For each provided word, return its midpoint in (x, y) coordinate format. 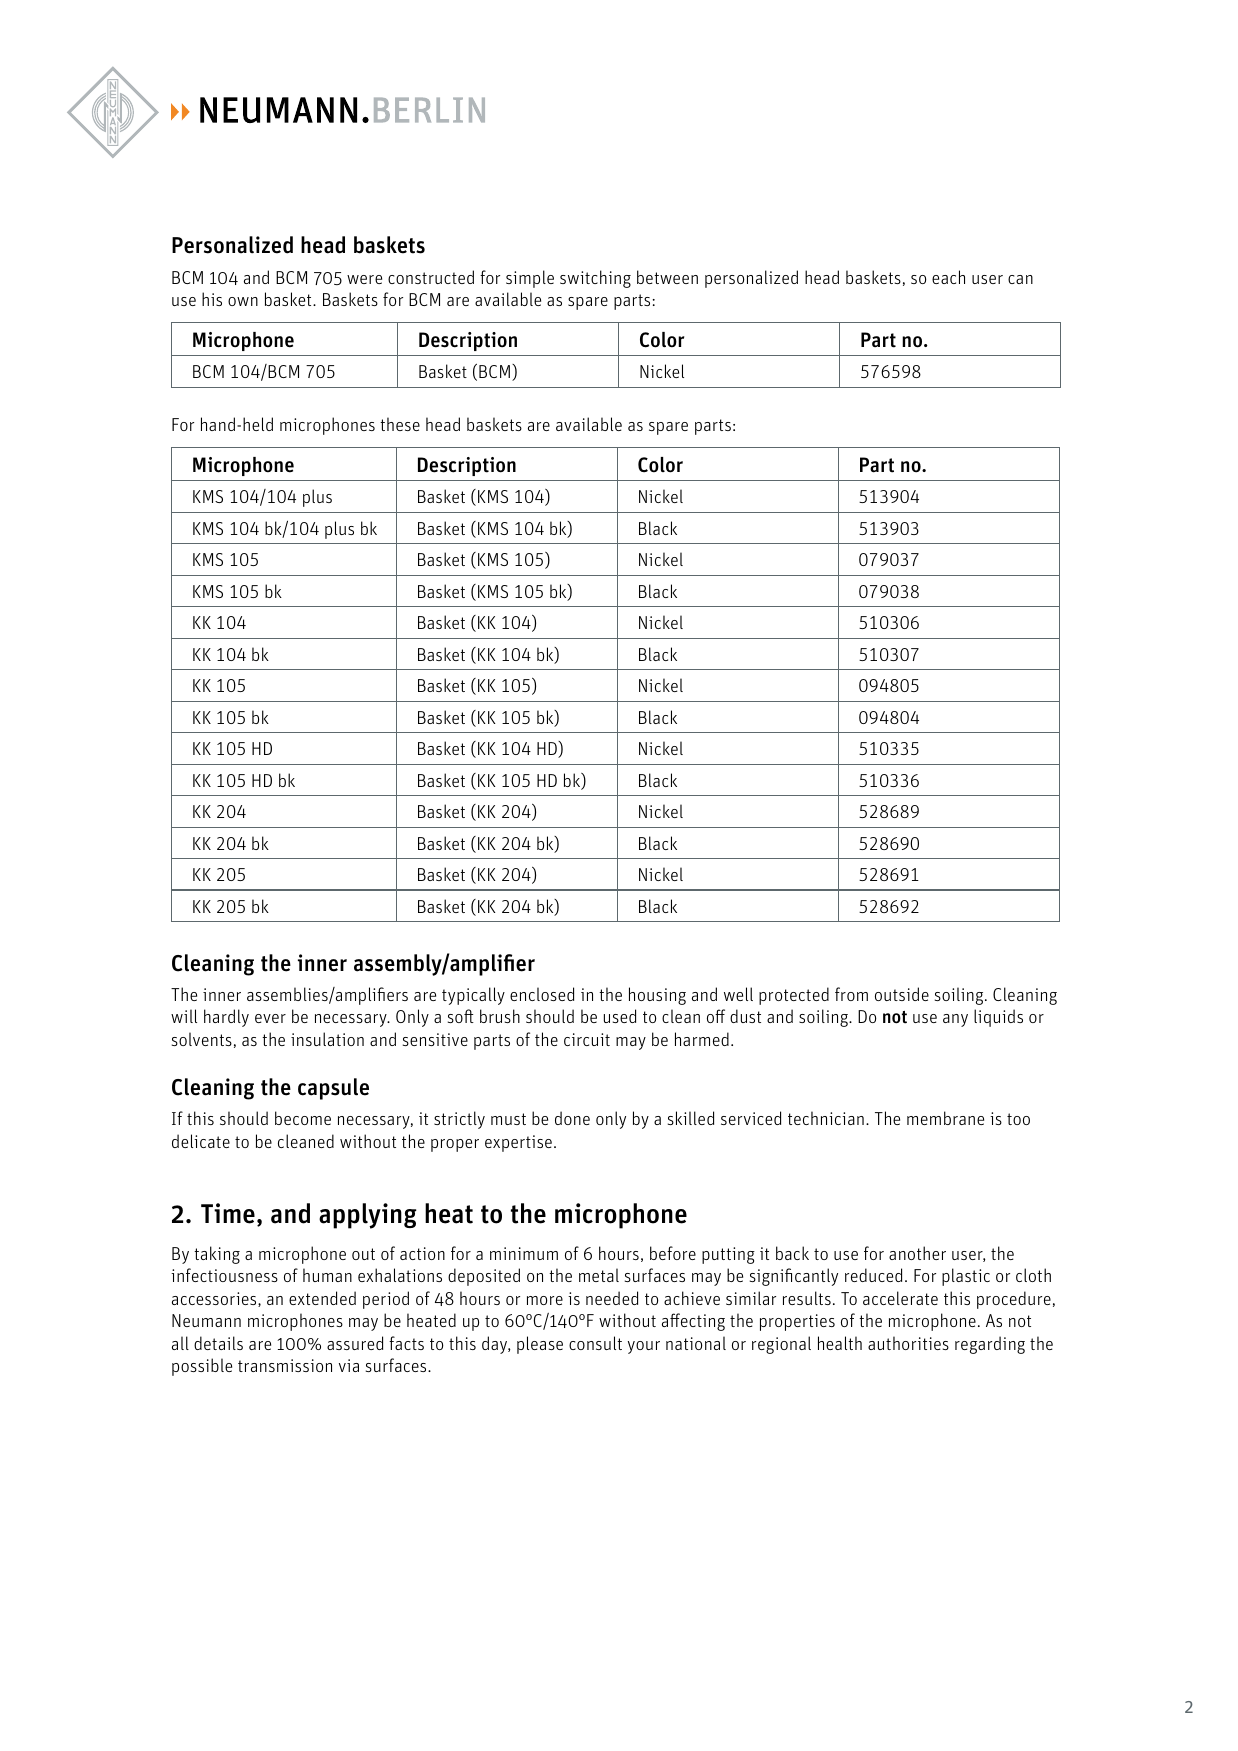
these (400, 424)
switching (595, 279)
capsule (333, 1089)
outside (902, 994)
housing (657, 996)
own (243, 301)
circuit (587, 1039)
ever (270, 1018)
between (667, 277)
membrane (945, 1118)
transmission (285, 1365)
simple (530, 279)
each (948, 277)
